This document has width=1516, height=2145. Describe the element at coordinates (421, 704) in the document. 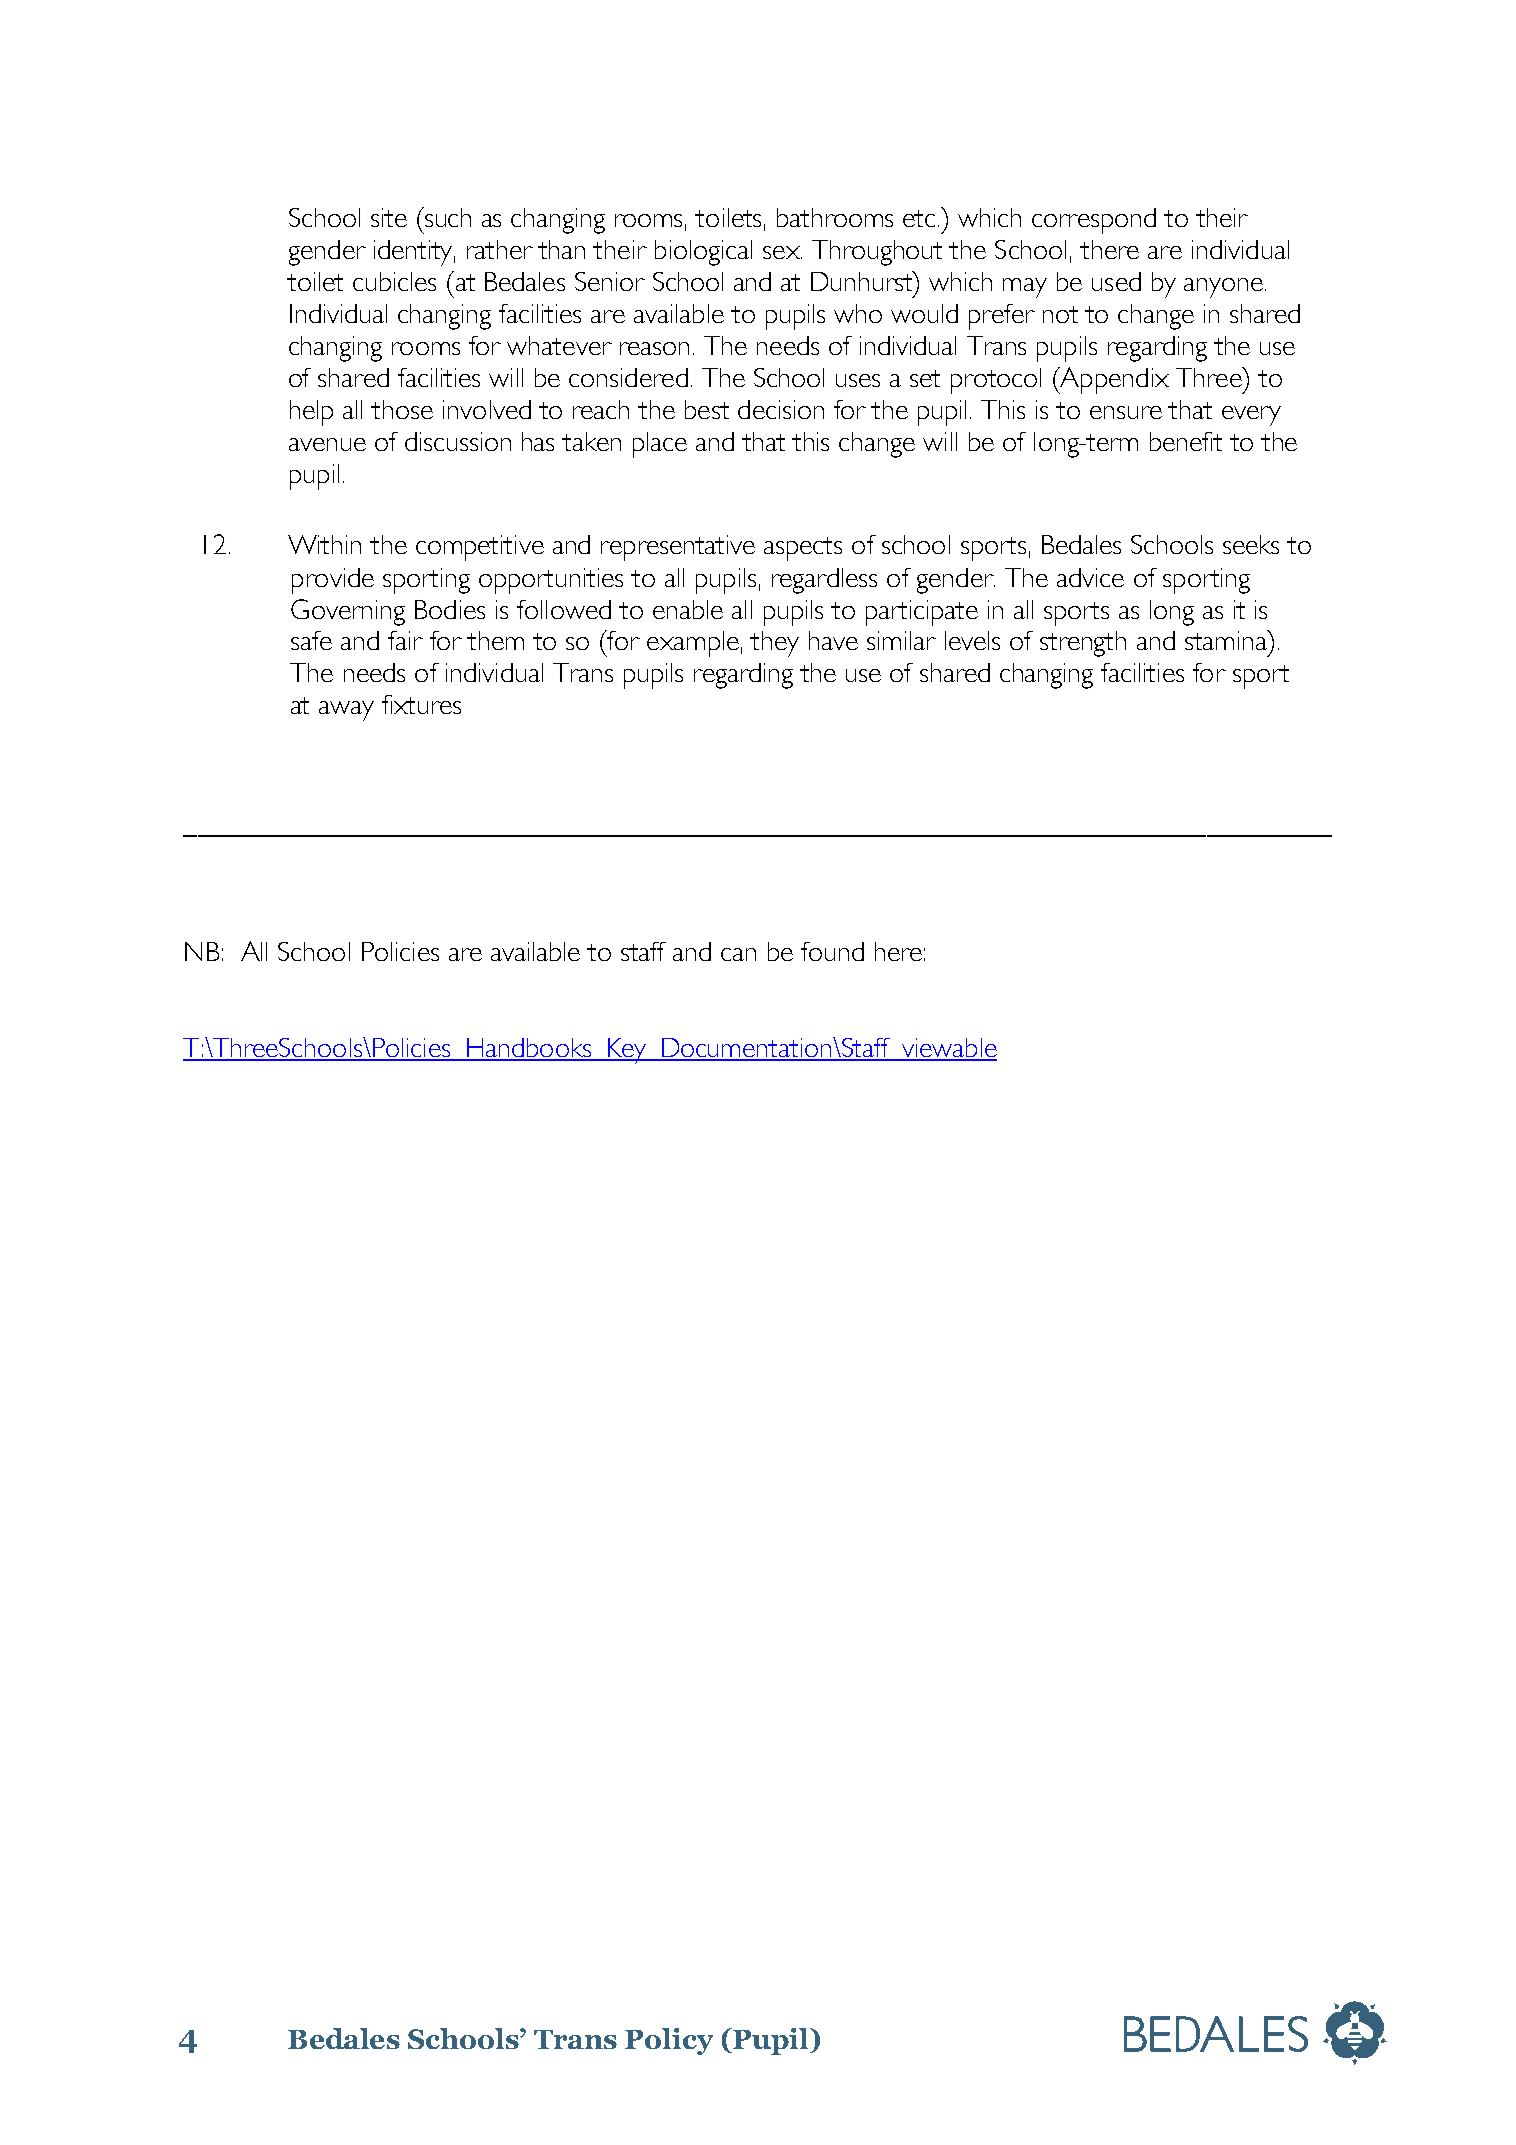

I see `fixtures` at that location.
